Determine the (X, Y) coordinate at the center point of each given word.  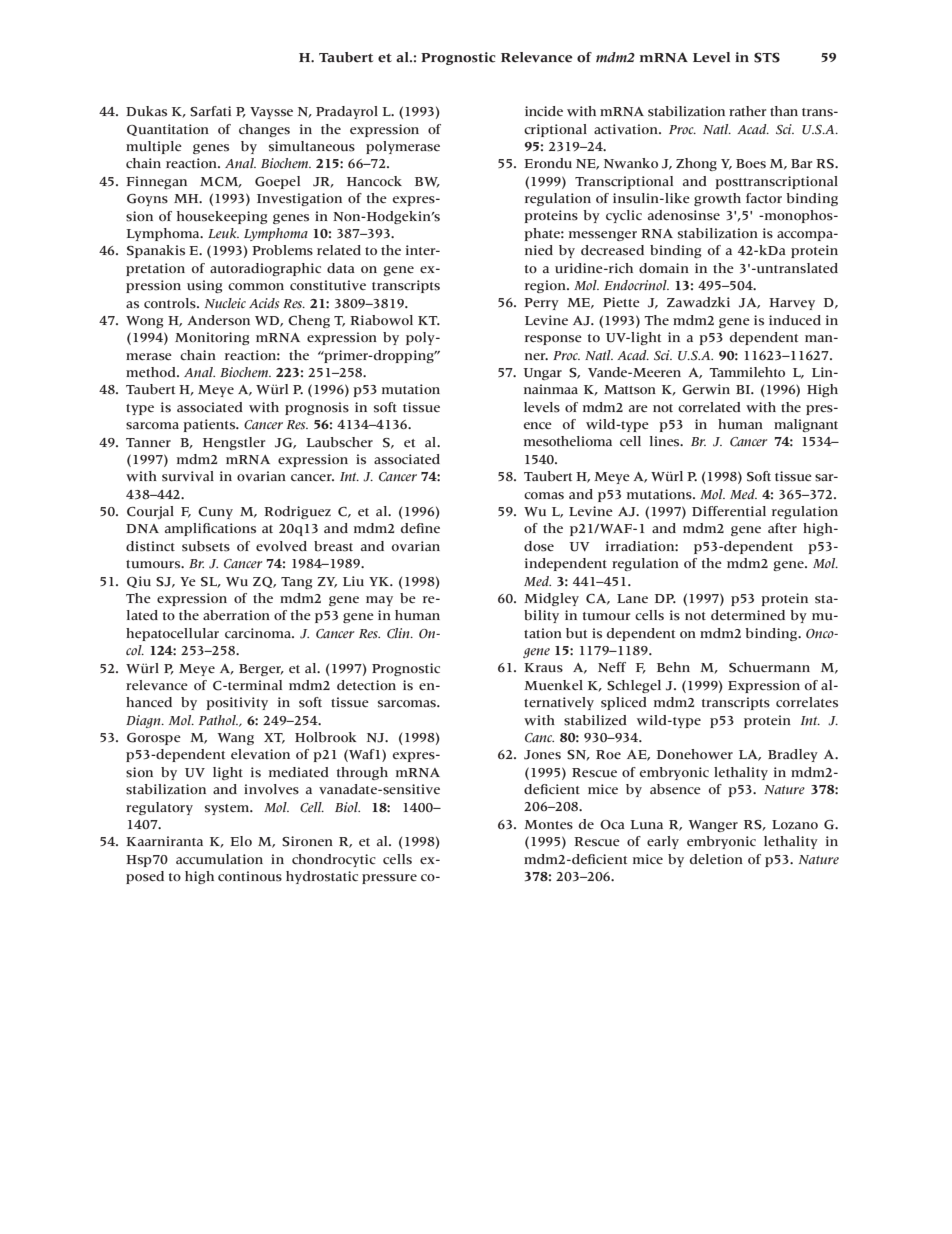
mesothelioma (568, 441)
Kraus (543, 668)
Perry (541, 304)
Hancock (374, 181)
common (256, 286)
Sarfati (210, 111)
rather (747, 111)
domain (664, 268)
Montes (548, 825)
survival (188, 476)
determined (748, 615)
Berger (261, 670)
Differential (729, 511)
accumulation (219, 859)
